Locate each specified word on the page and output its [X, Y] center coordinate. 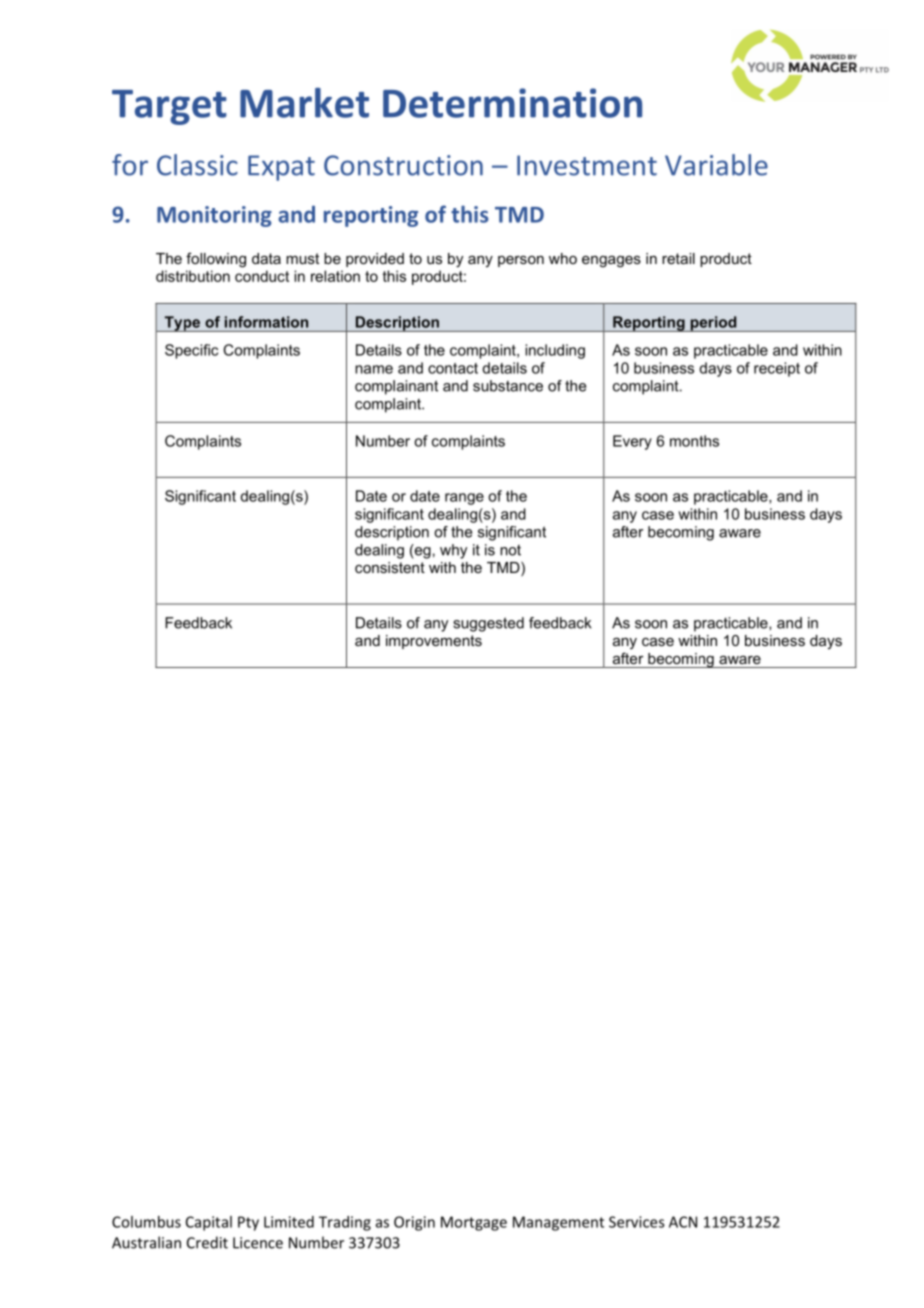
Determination [512, 103]
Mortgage [474, 1223]
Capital [209, 1223]
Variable [716, 165]
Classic [197, 165]
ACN [683, 1222]
